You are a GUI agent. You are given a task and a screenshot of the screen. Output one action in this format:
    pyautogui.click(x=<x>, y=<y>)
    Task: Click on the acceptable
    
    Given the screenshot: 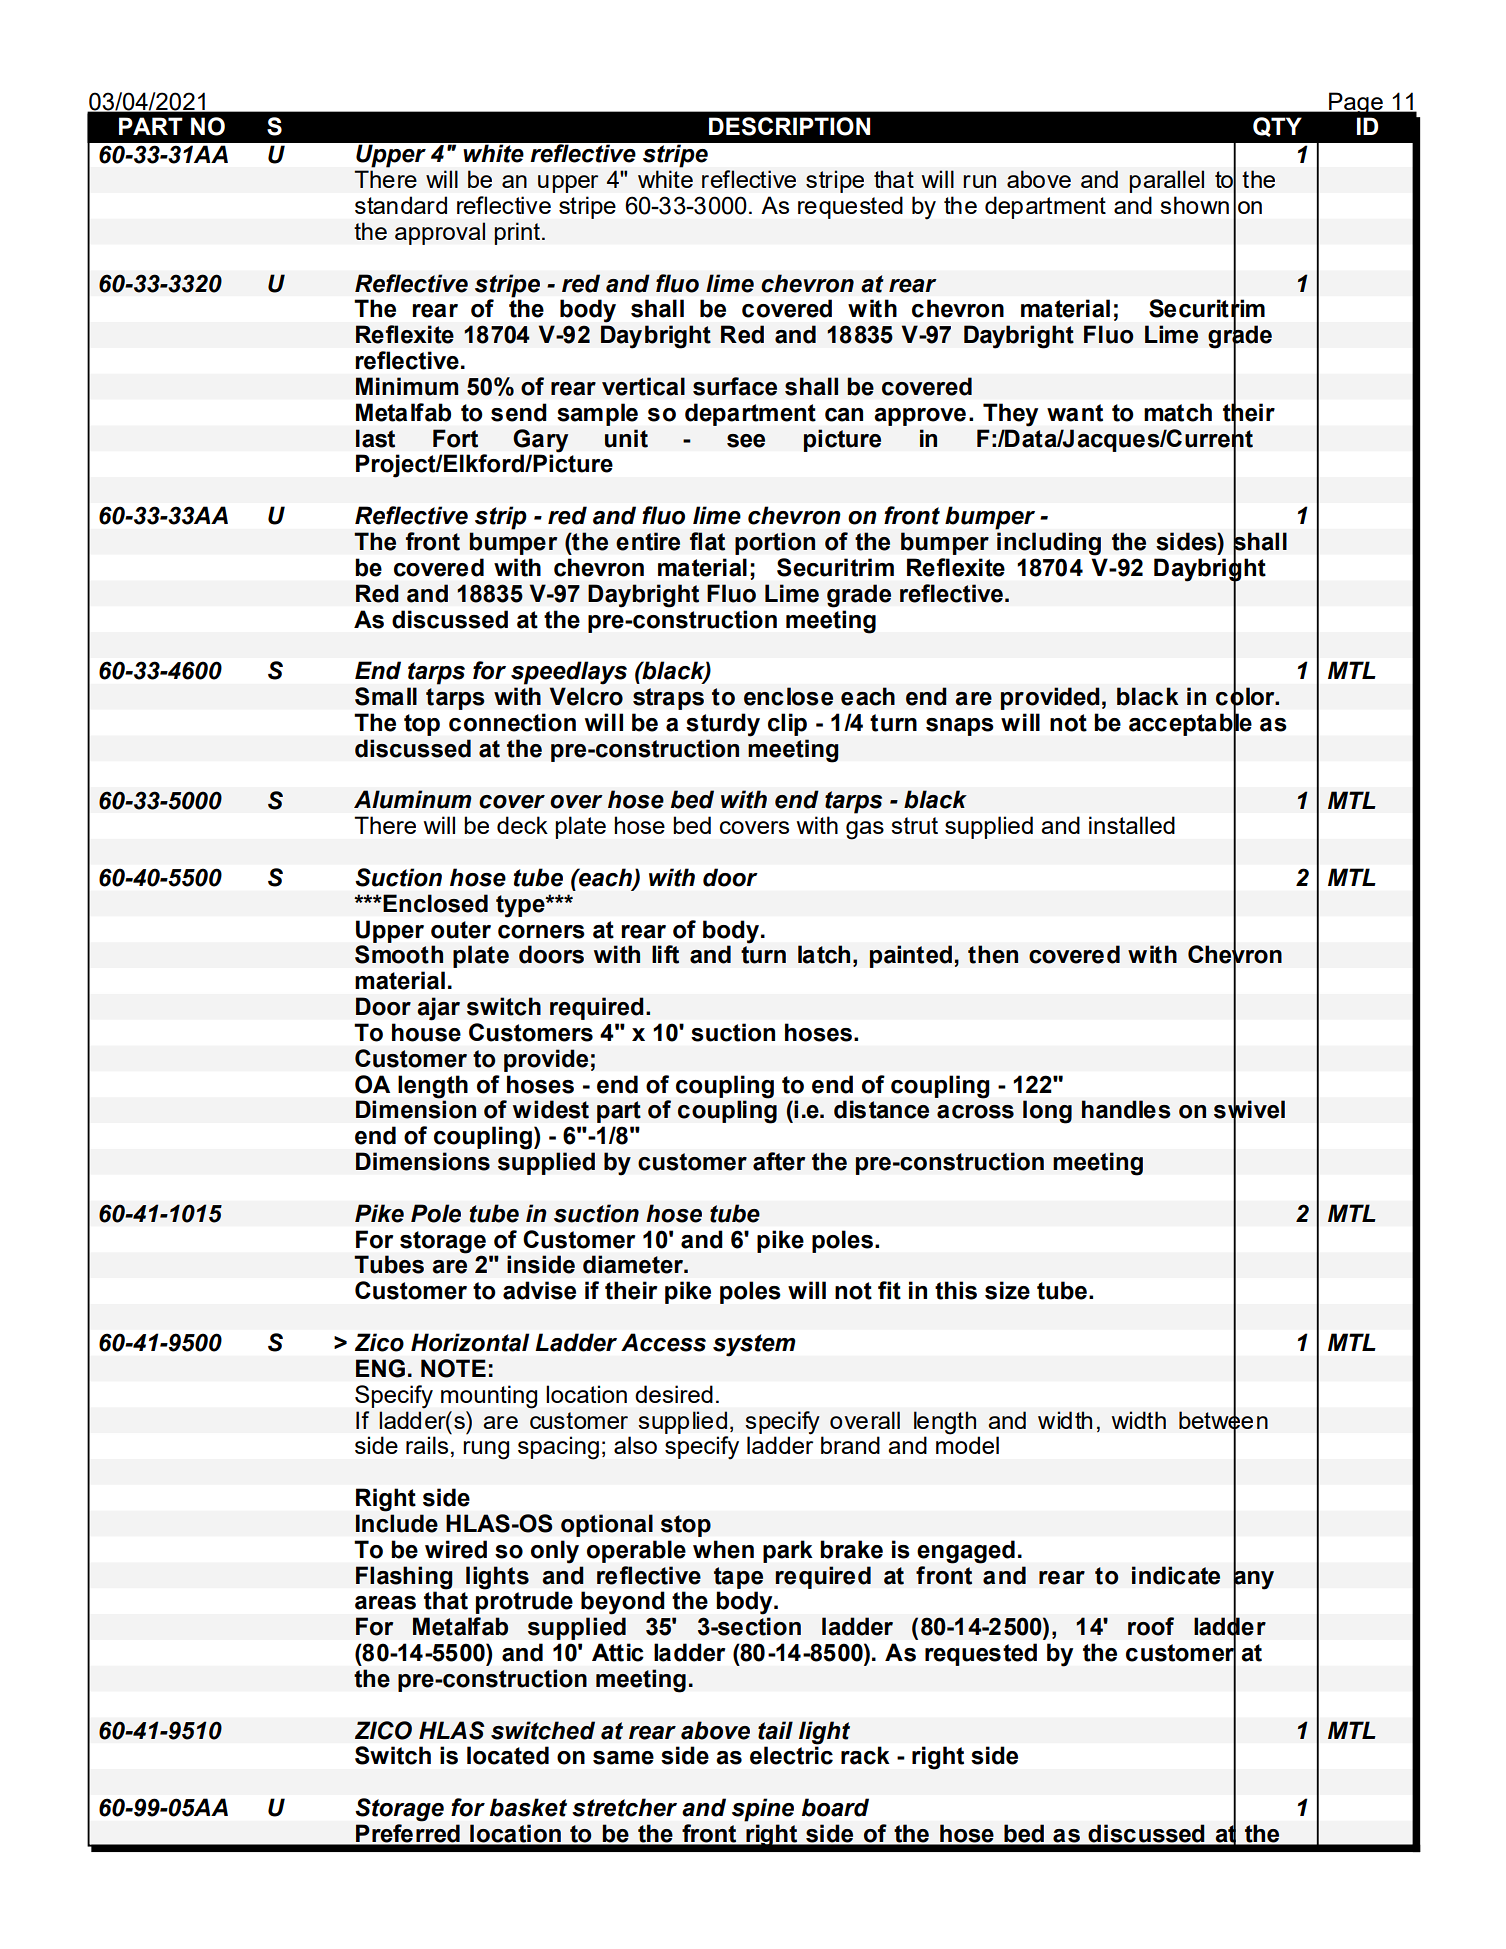 What is the action you would take?
    pyautogui.click(x=1190, y=724)
